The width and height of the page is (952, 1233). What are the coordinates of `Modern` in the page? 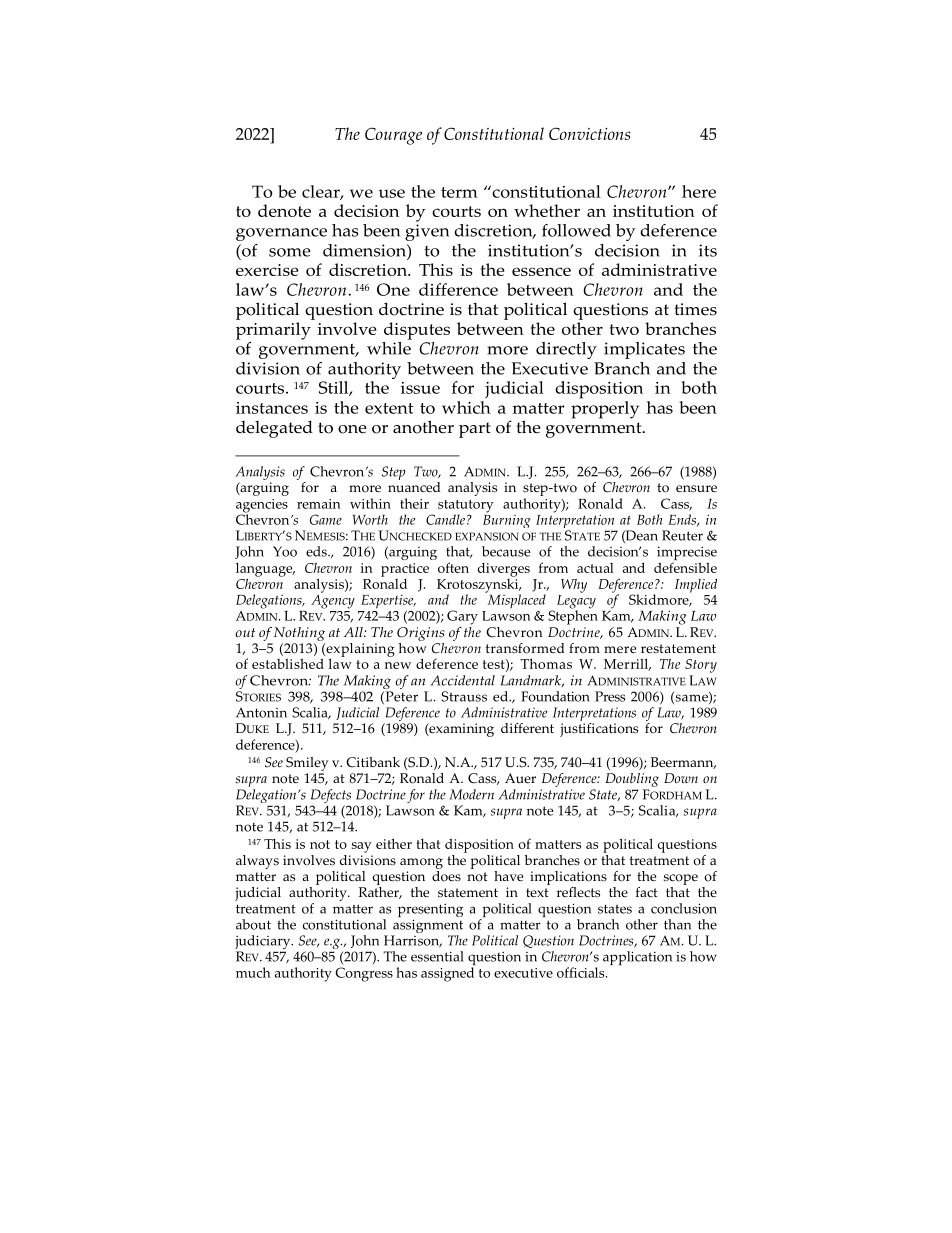 It's located at (471, 794).
